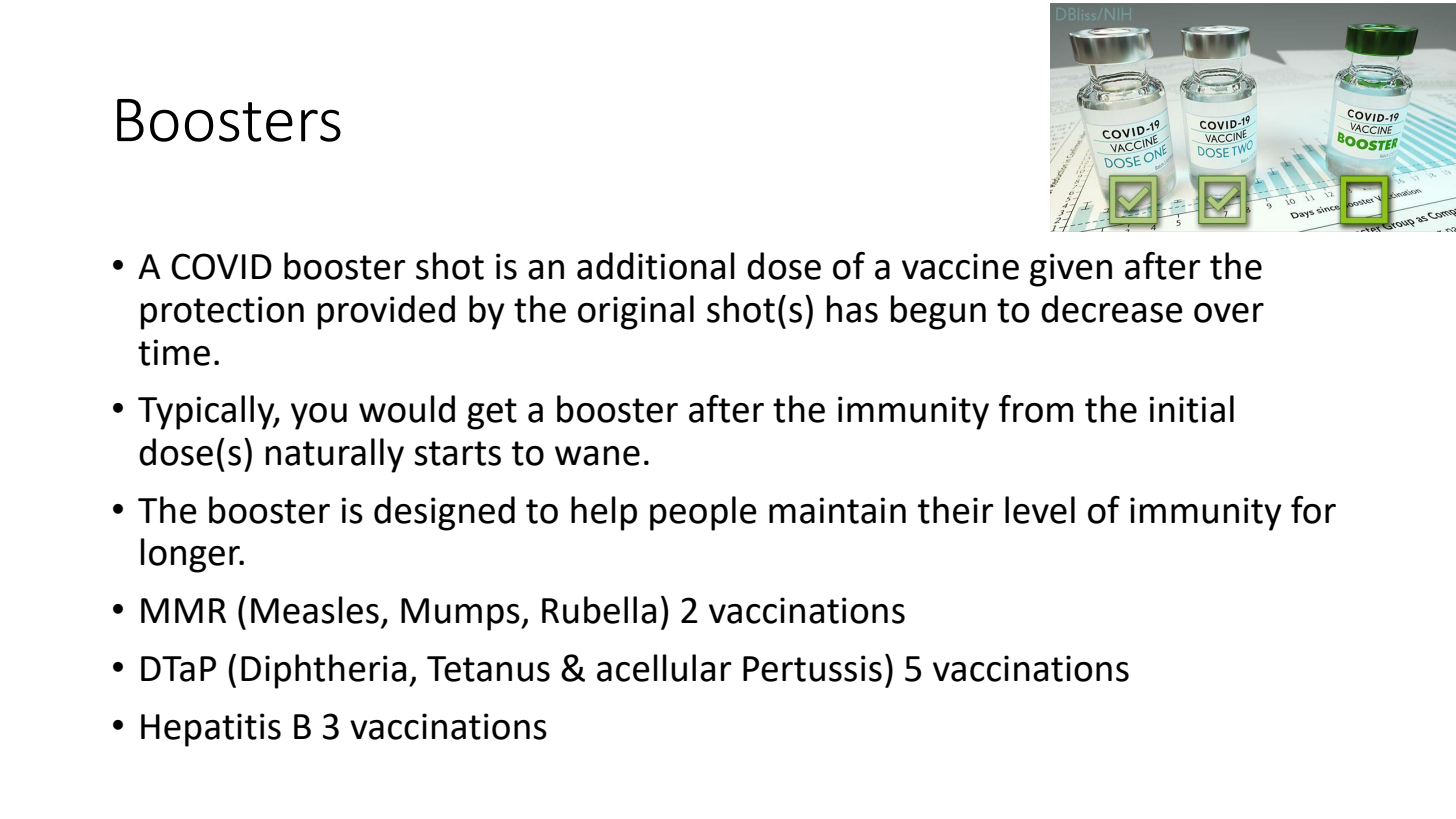 The width and height of the screenshot is (1456, 819). I want to click on COVID, so click(221, 266).
